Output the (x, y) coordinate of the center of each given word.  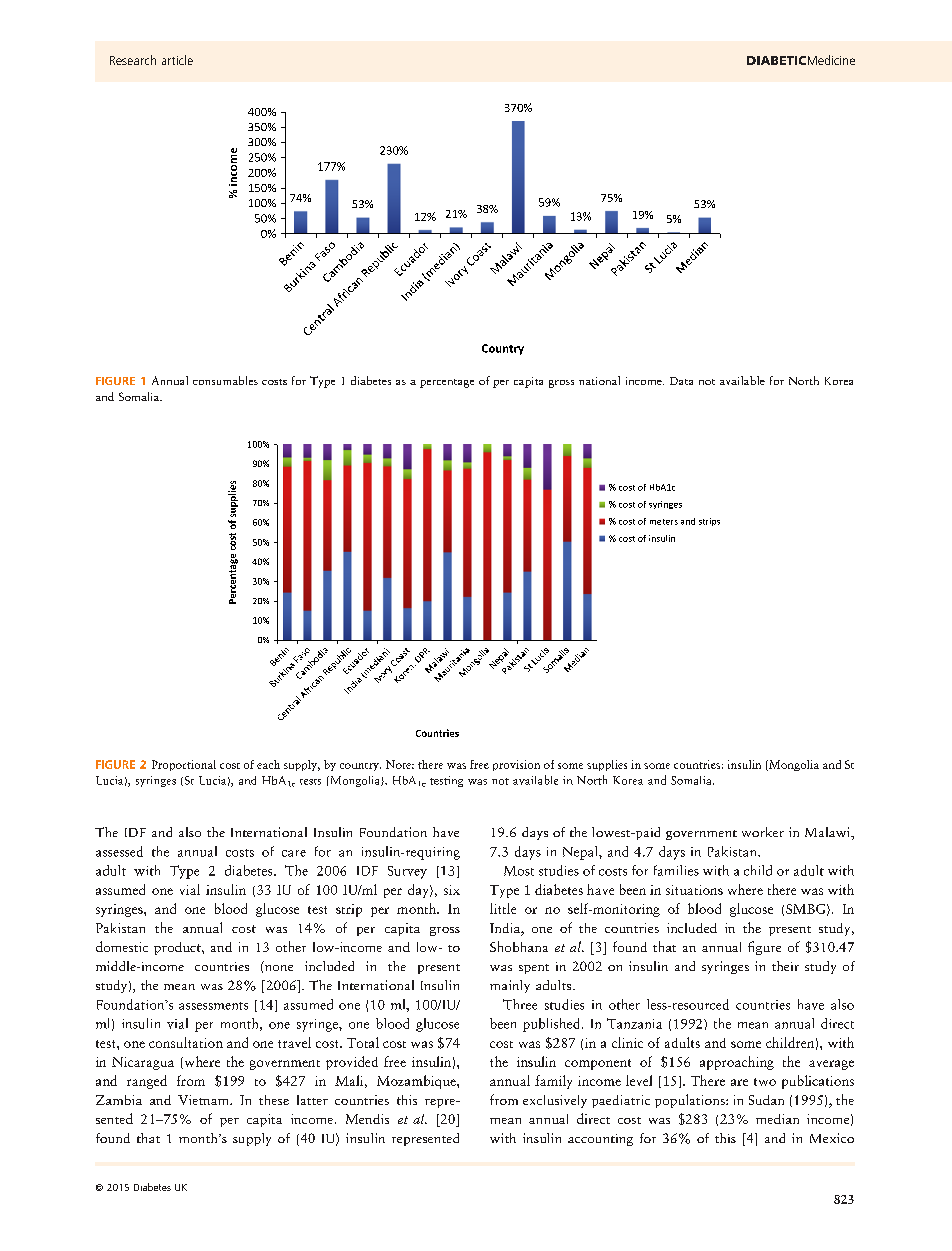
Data (681, 381)
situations (694, 890)
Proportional (184, 765)
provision (516, 765)
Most (519, 871)
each (268, 764)
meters (664, 522)
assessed (119, 851)
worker (763, 832)
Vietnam (204, 1100)
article (177, 60)
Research (133, 60)
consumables (225, 380)
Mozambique (417, 1082)
